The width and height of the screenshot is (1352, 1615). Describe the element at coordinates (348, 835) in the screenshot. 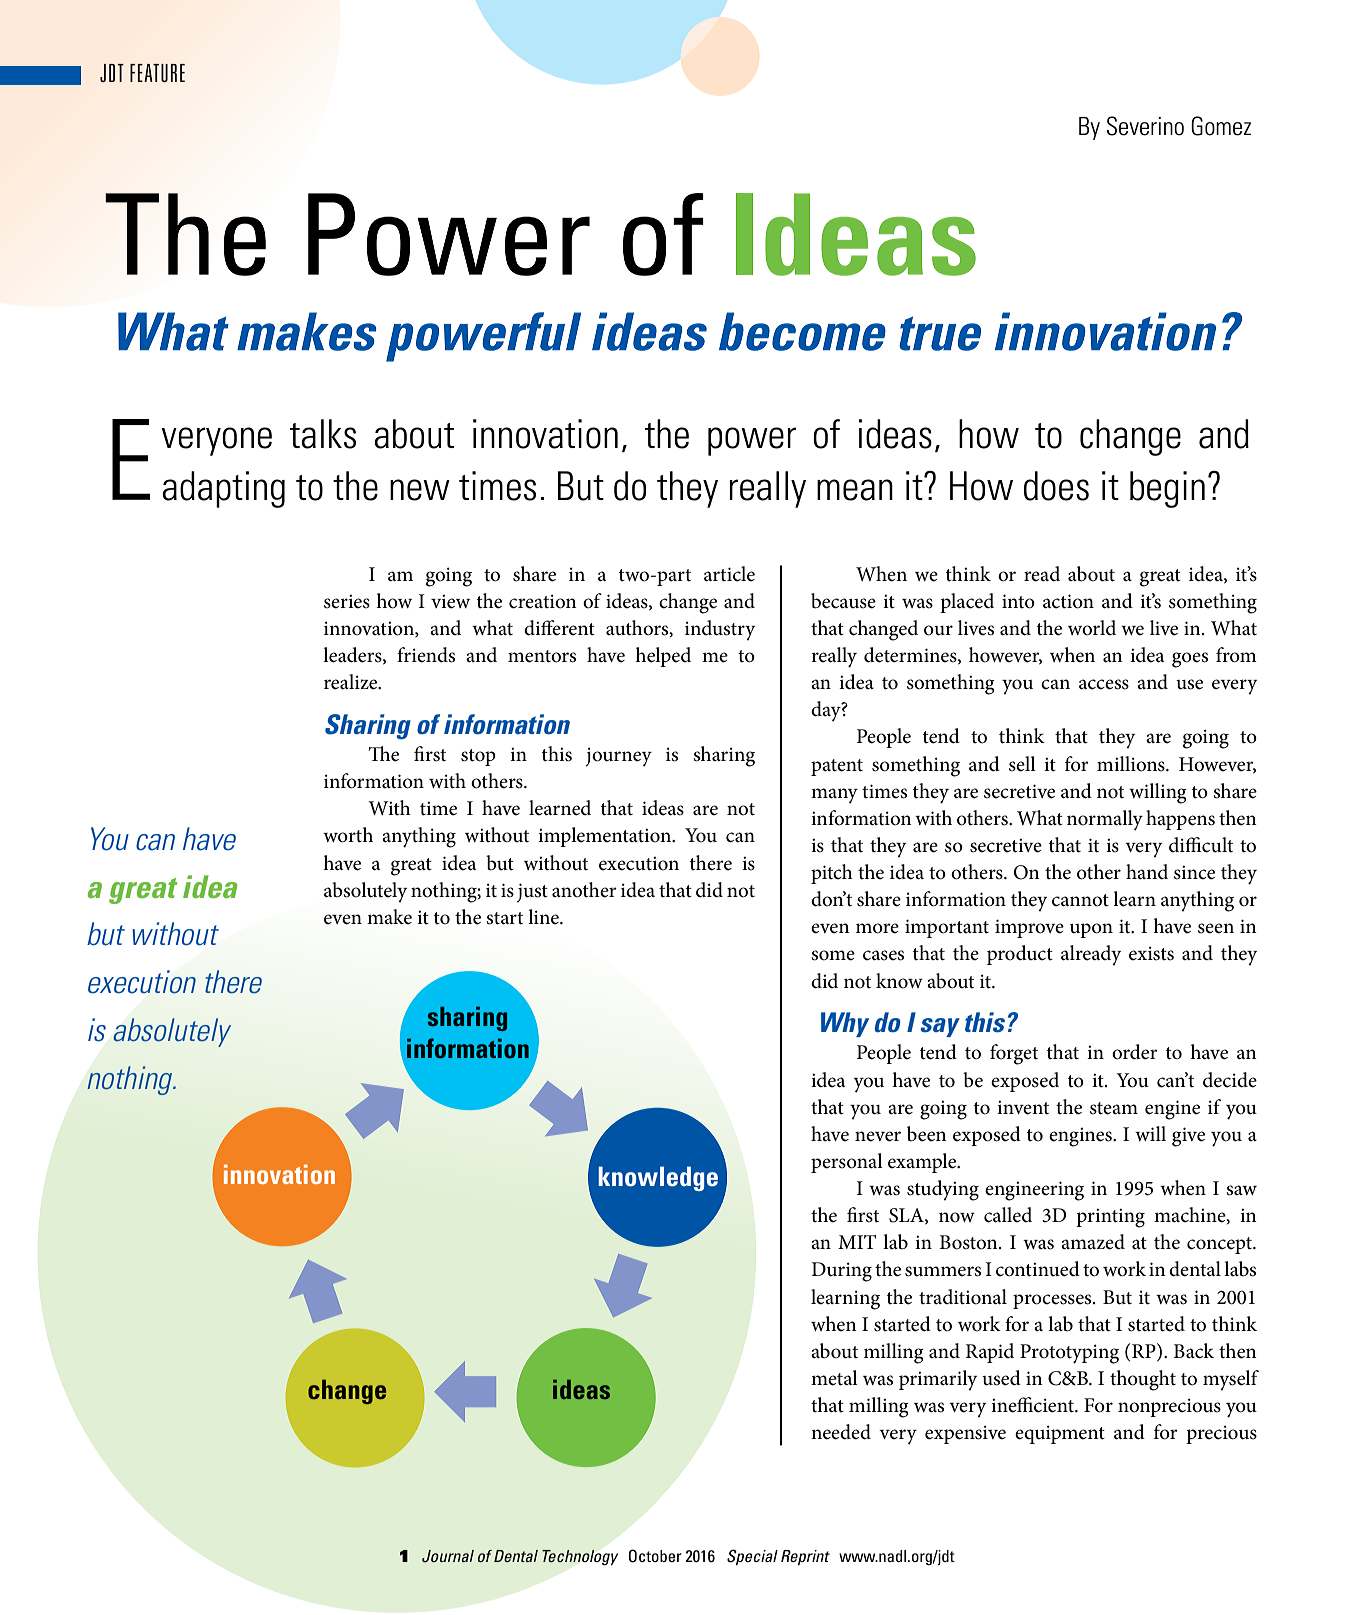

I see `worth` at that location.
